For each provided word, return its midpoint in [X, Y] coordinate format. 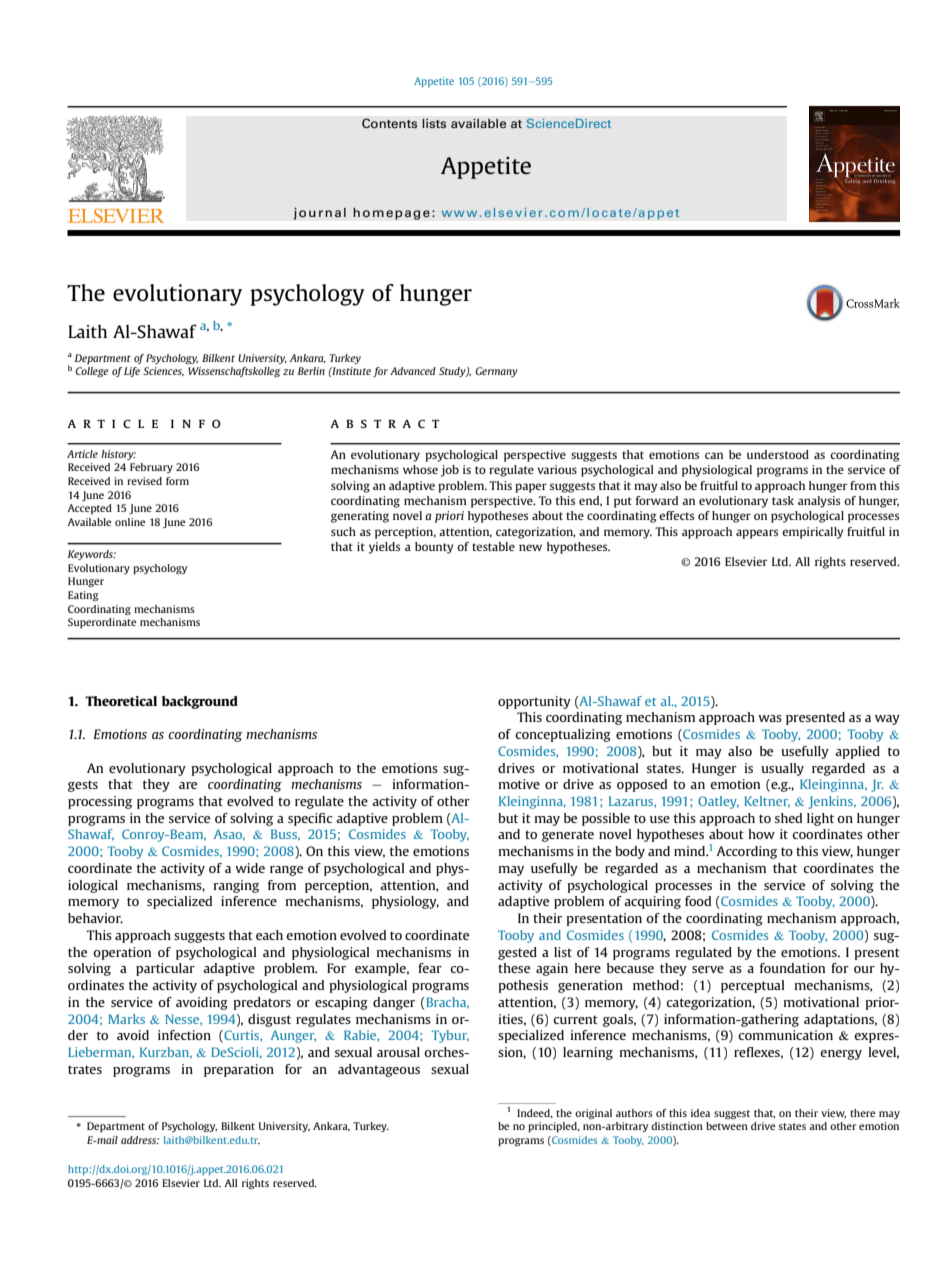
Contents [389, 123]
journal [319, 213]
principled [553, 1127]
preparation [239, 1070]
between [727, 1126]
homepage [391, 213]
